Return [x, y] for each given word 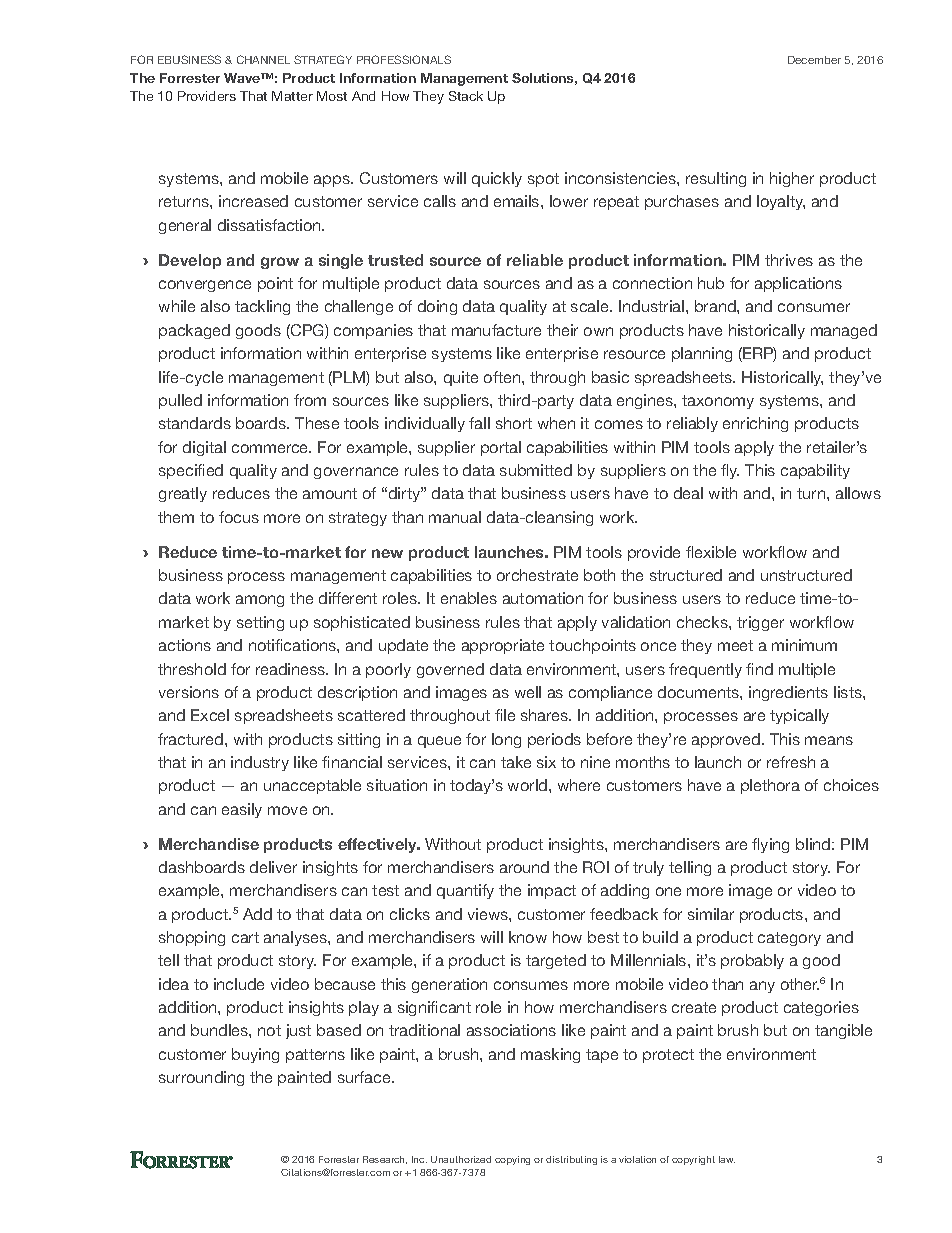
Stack [466, 96]
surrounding [201, 1078]
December [814, 60]
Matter [292, 96]
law [727, 1159]
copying [512, 1160]
